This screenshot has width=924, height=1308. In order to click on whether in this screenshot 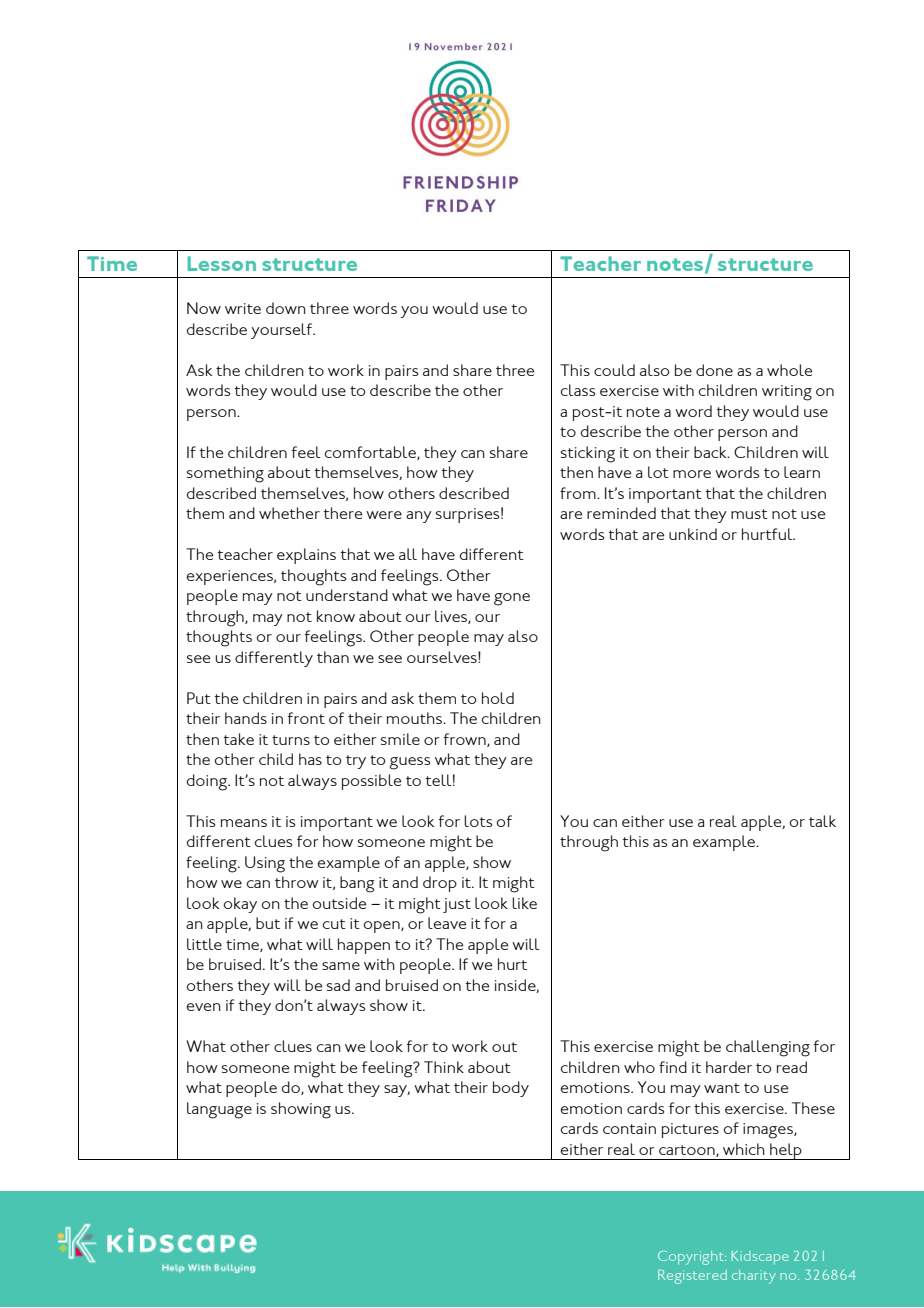, I will do `click(289, 513)`.
